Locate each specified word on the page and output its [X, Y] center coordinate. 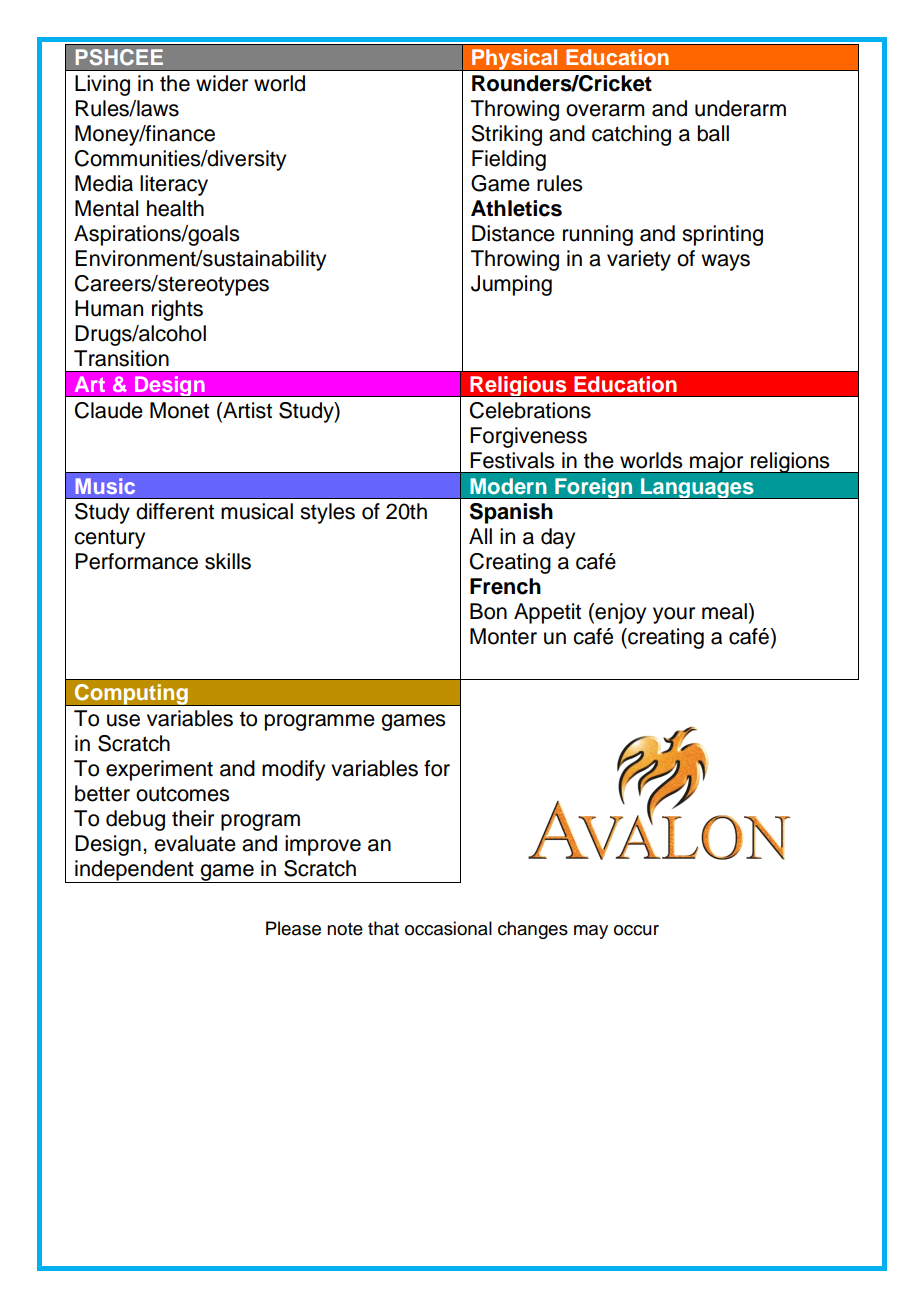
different [175, 511]
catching [631, 135]
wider [222, 83]
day [558, 538]
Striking [506, 135]
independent [134, 871]
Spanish [511, 513]
